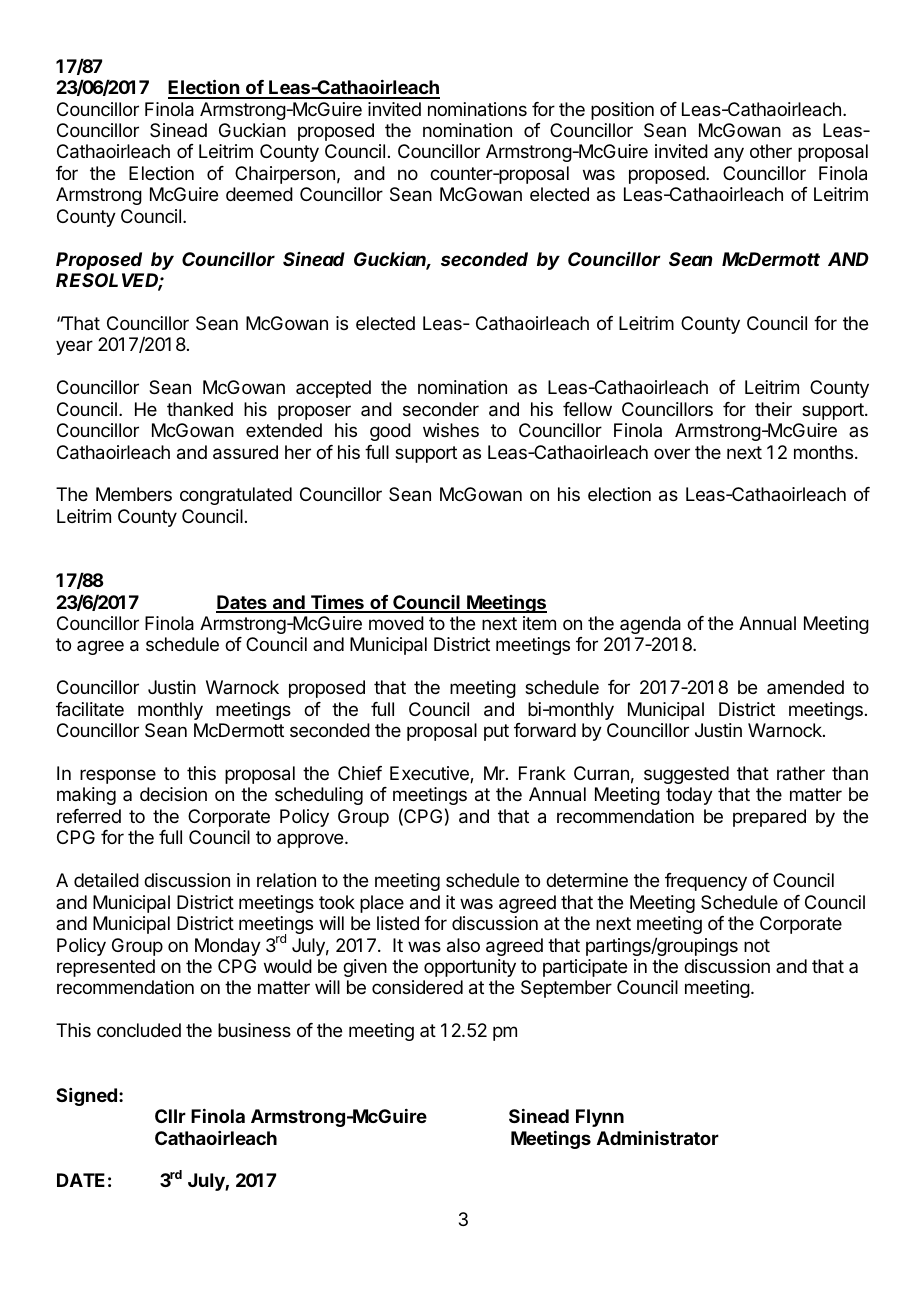  Describe the element at coordinates (729, 154) in the screenshot. I see `any` at that location.
